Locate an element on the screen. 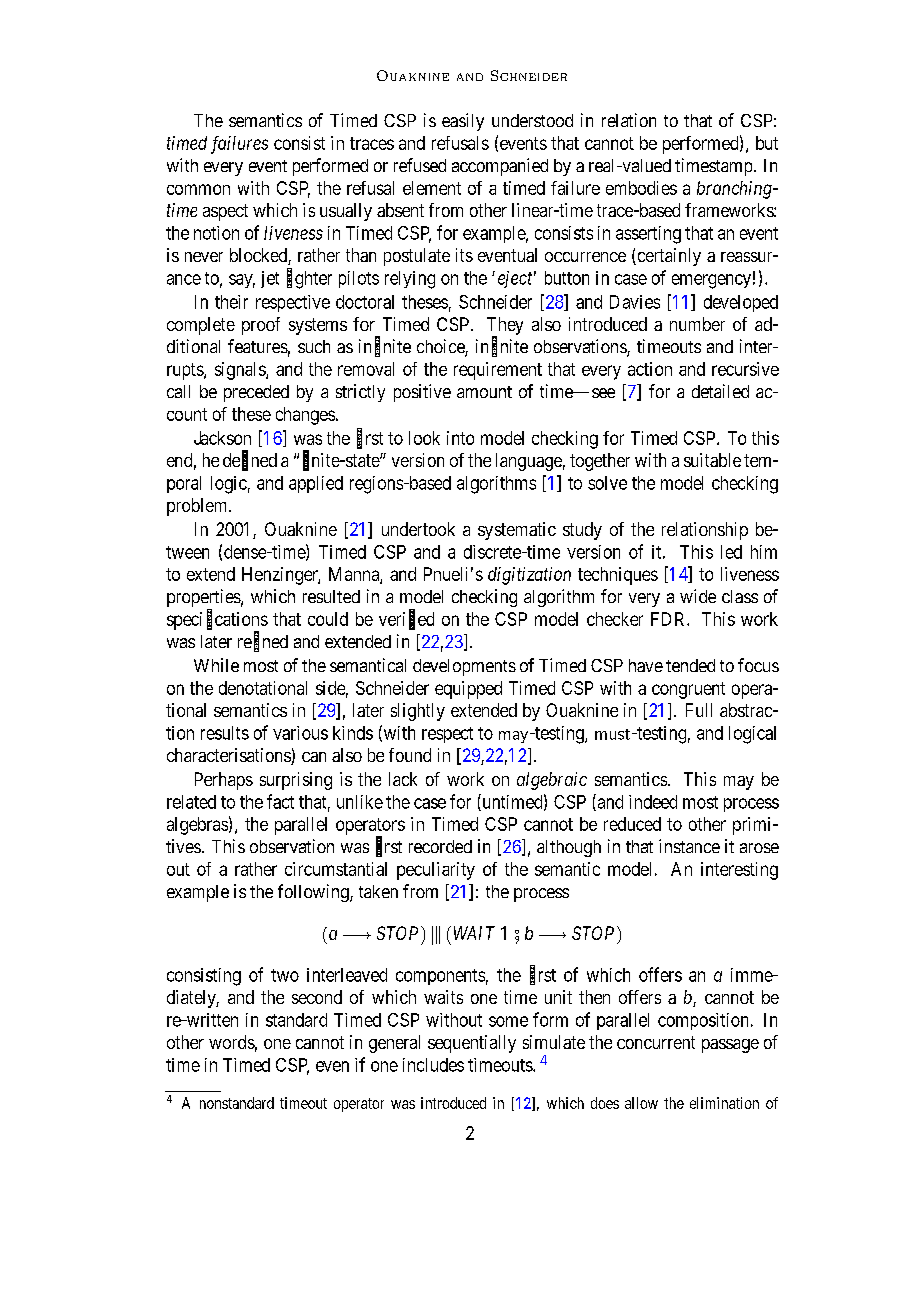 The width and height of the screenshot is (924, 1308). easily is located at coordinates (463, 122).
